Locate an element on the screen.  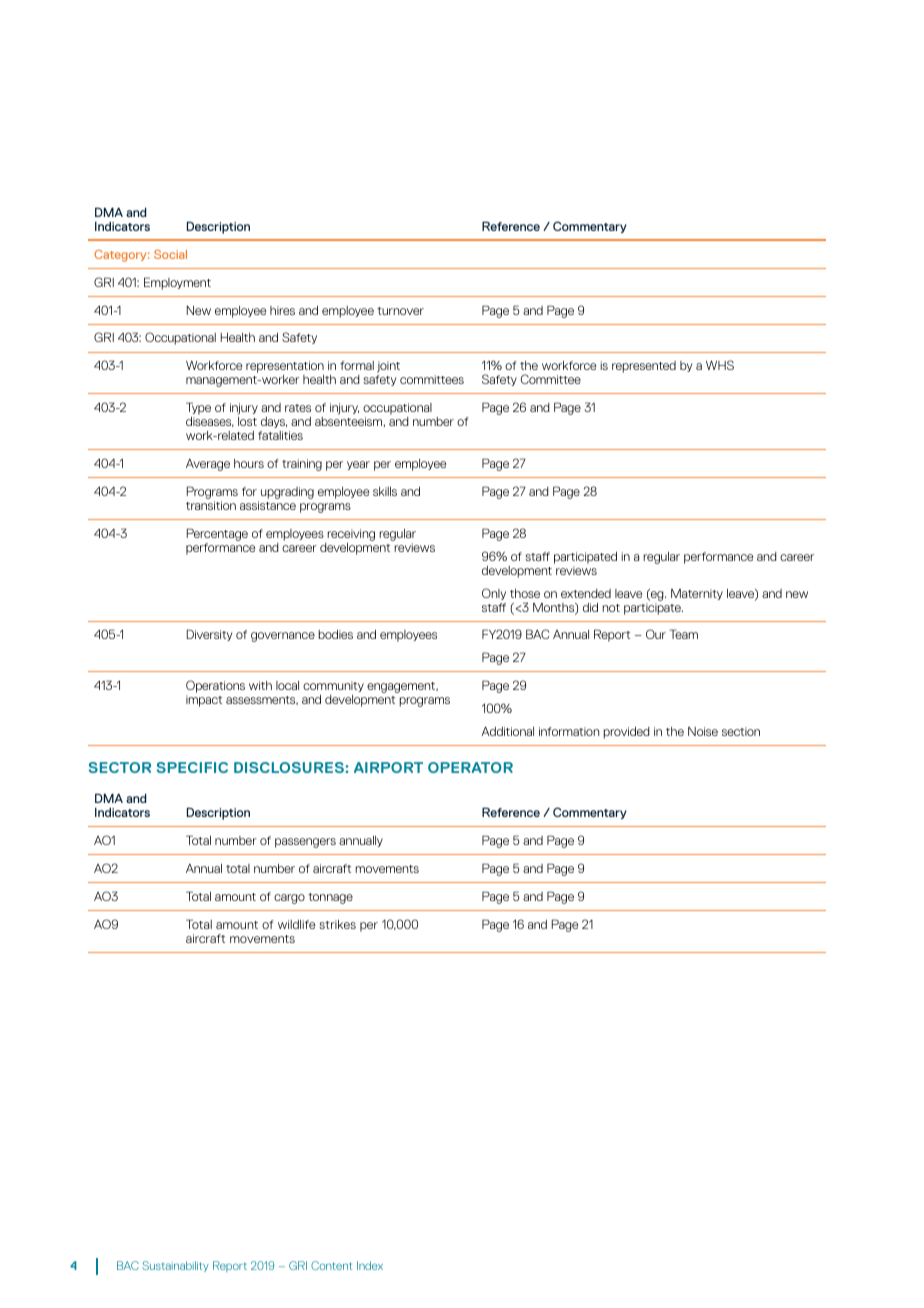
Sustainability is located at coordinates (175, 1266).
